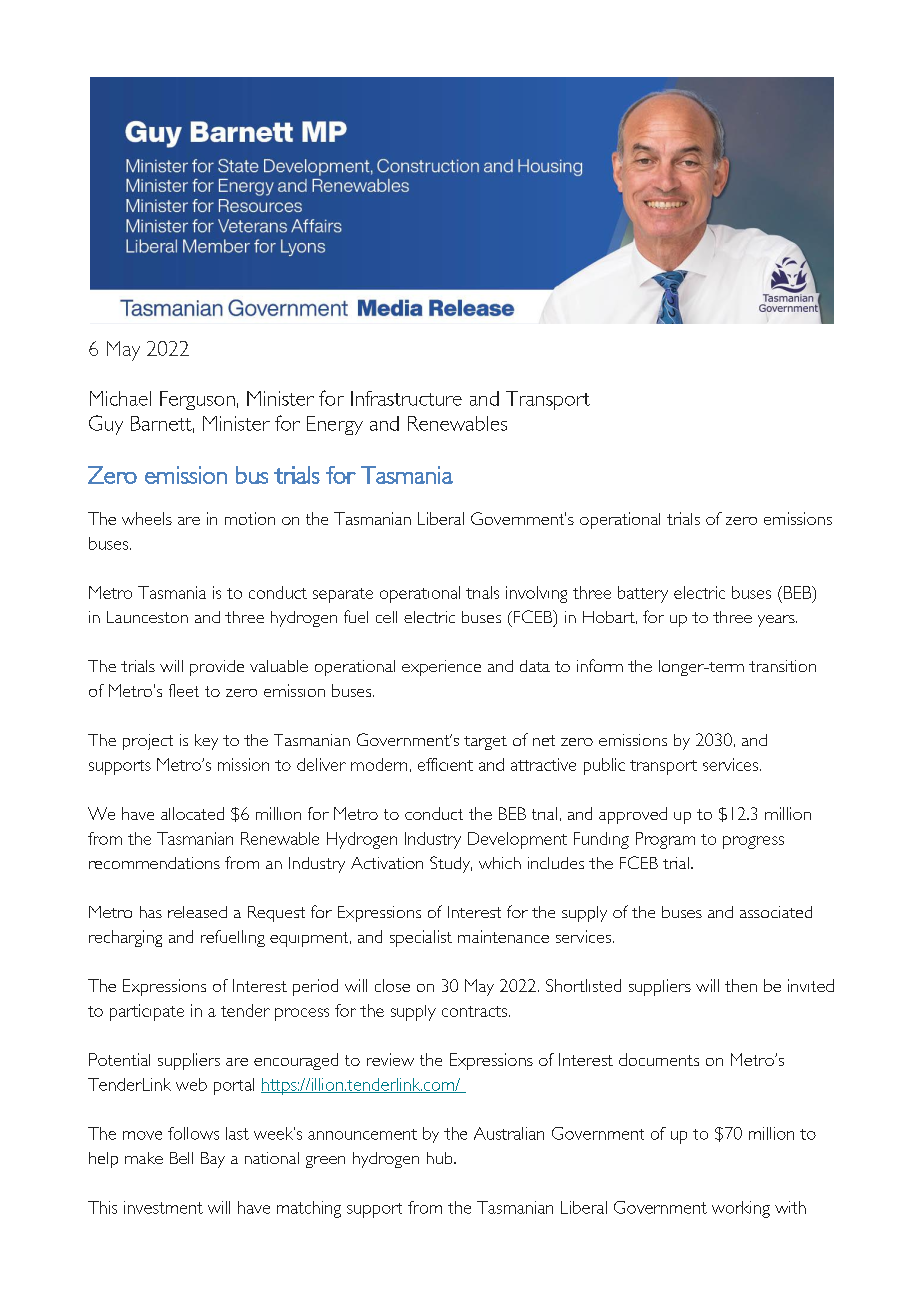  What do you see at coordinates (192, 813) in the image?
I see `allocated` at bounding box center [192, 813].
